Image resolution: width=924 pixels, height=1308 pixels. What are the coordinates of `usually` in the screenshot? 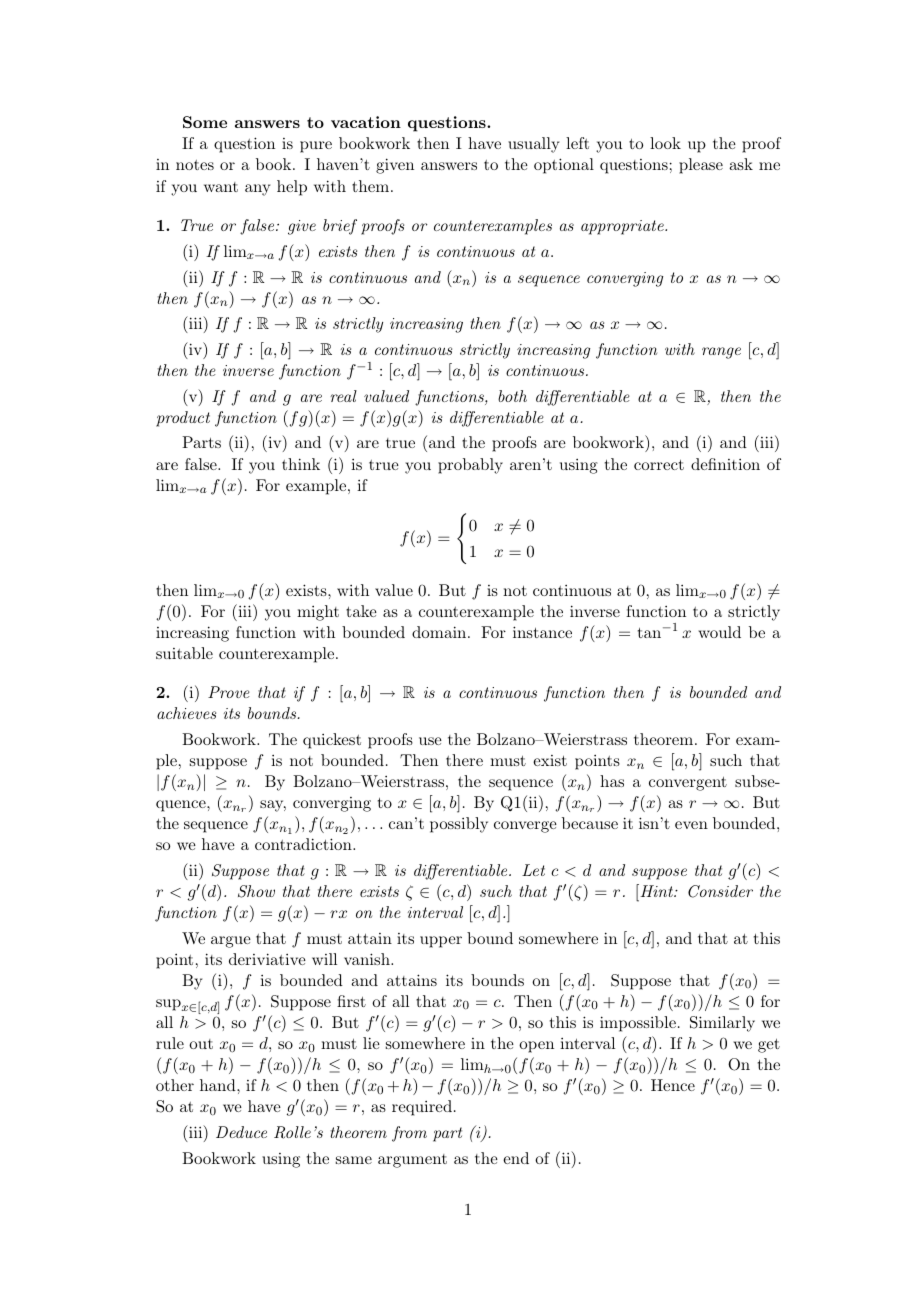 It's located at (533, 145).
